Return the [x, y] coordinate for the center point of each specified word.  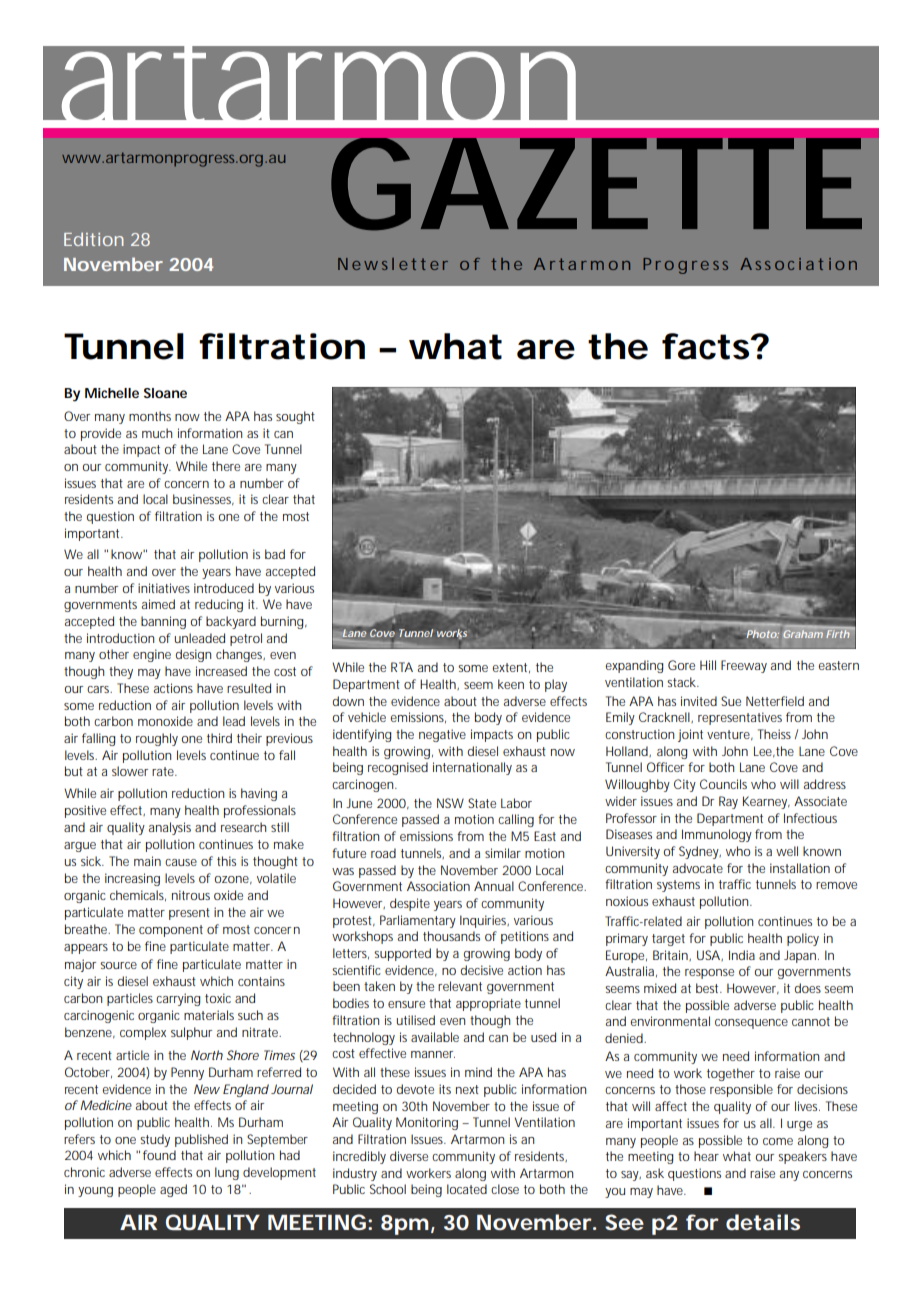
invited [699, 701]
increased [221, 671]
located [467, 1189]
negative [442, 735]
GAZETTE [596, 184]
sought [295, 417]
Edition [94, 239]
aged [173, 1190]
